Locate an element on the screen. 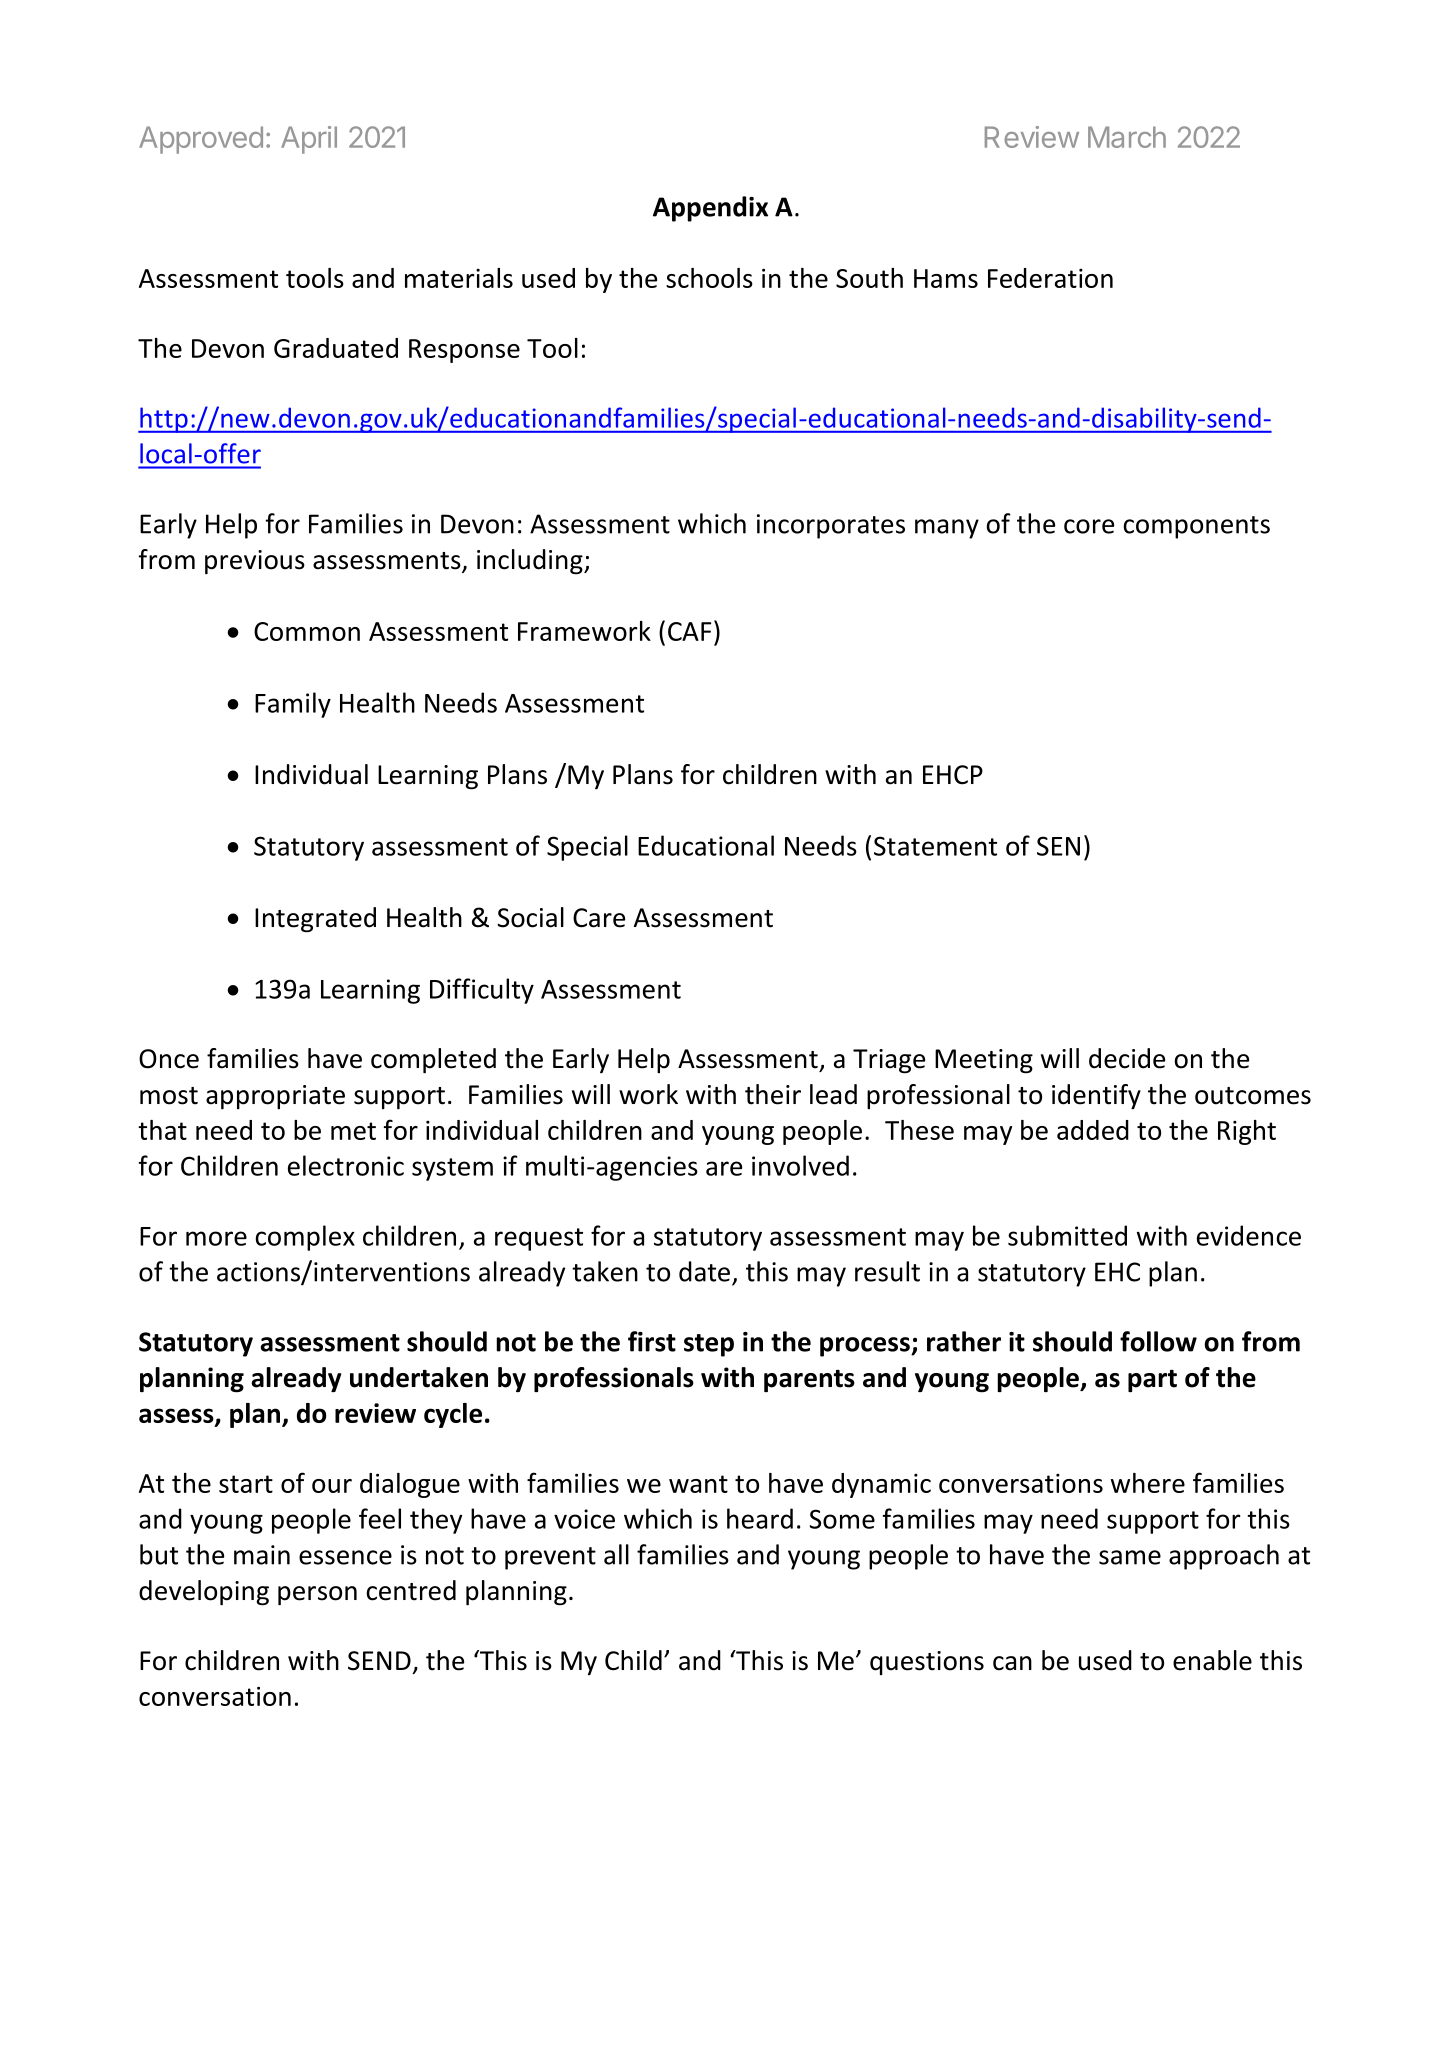  incorporates is located at coordinates (831, 526).
